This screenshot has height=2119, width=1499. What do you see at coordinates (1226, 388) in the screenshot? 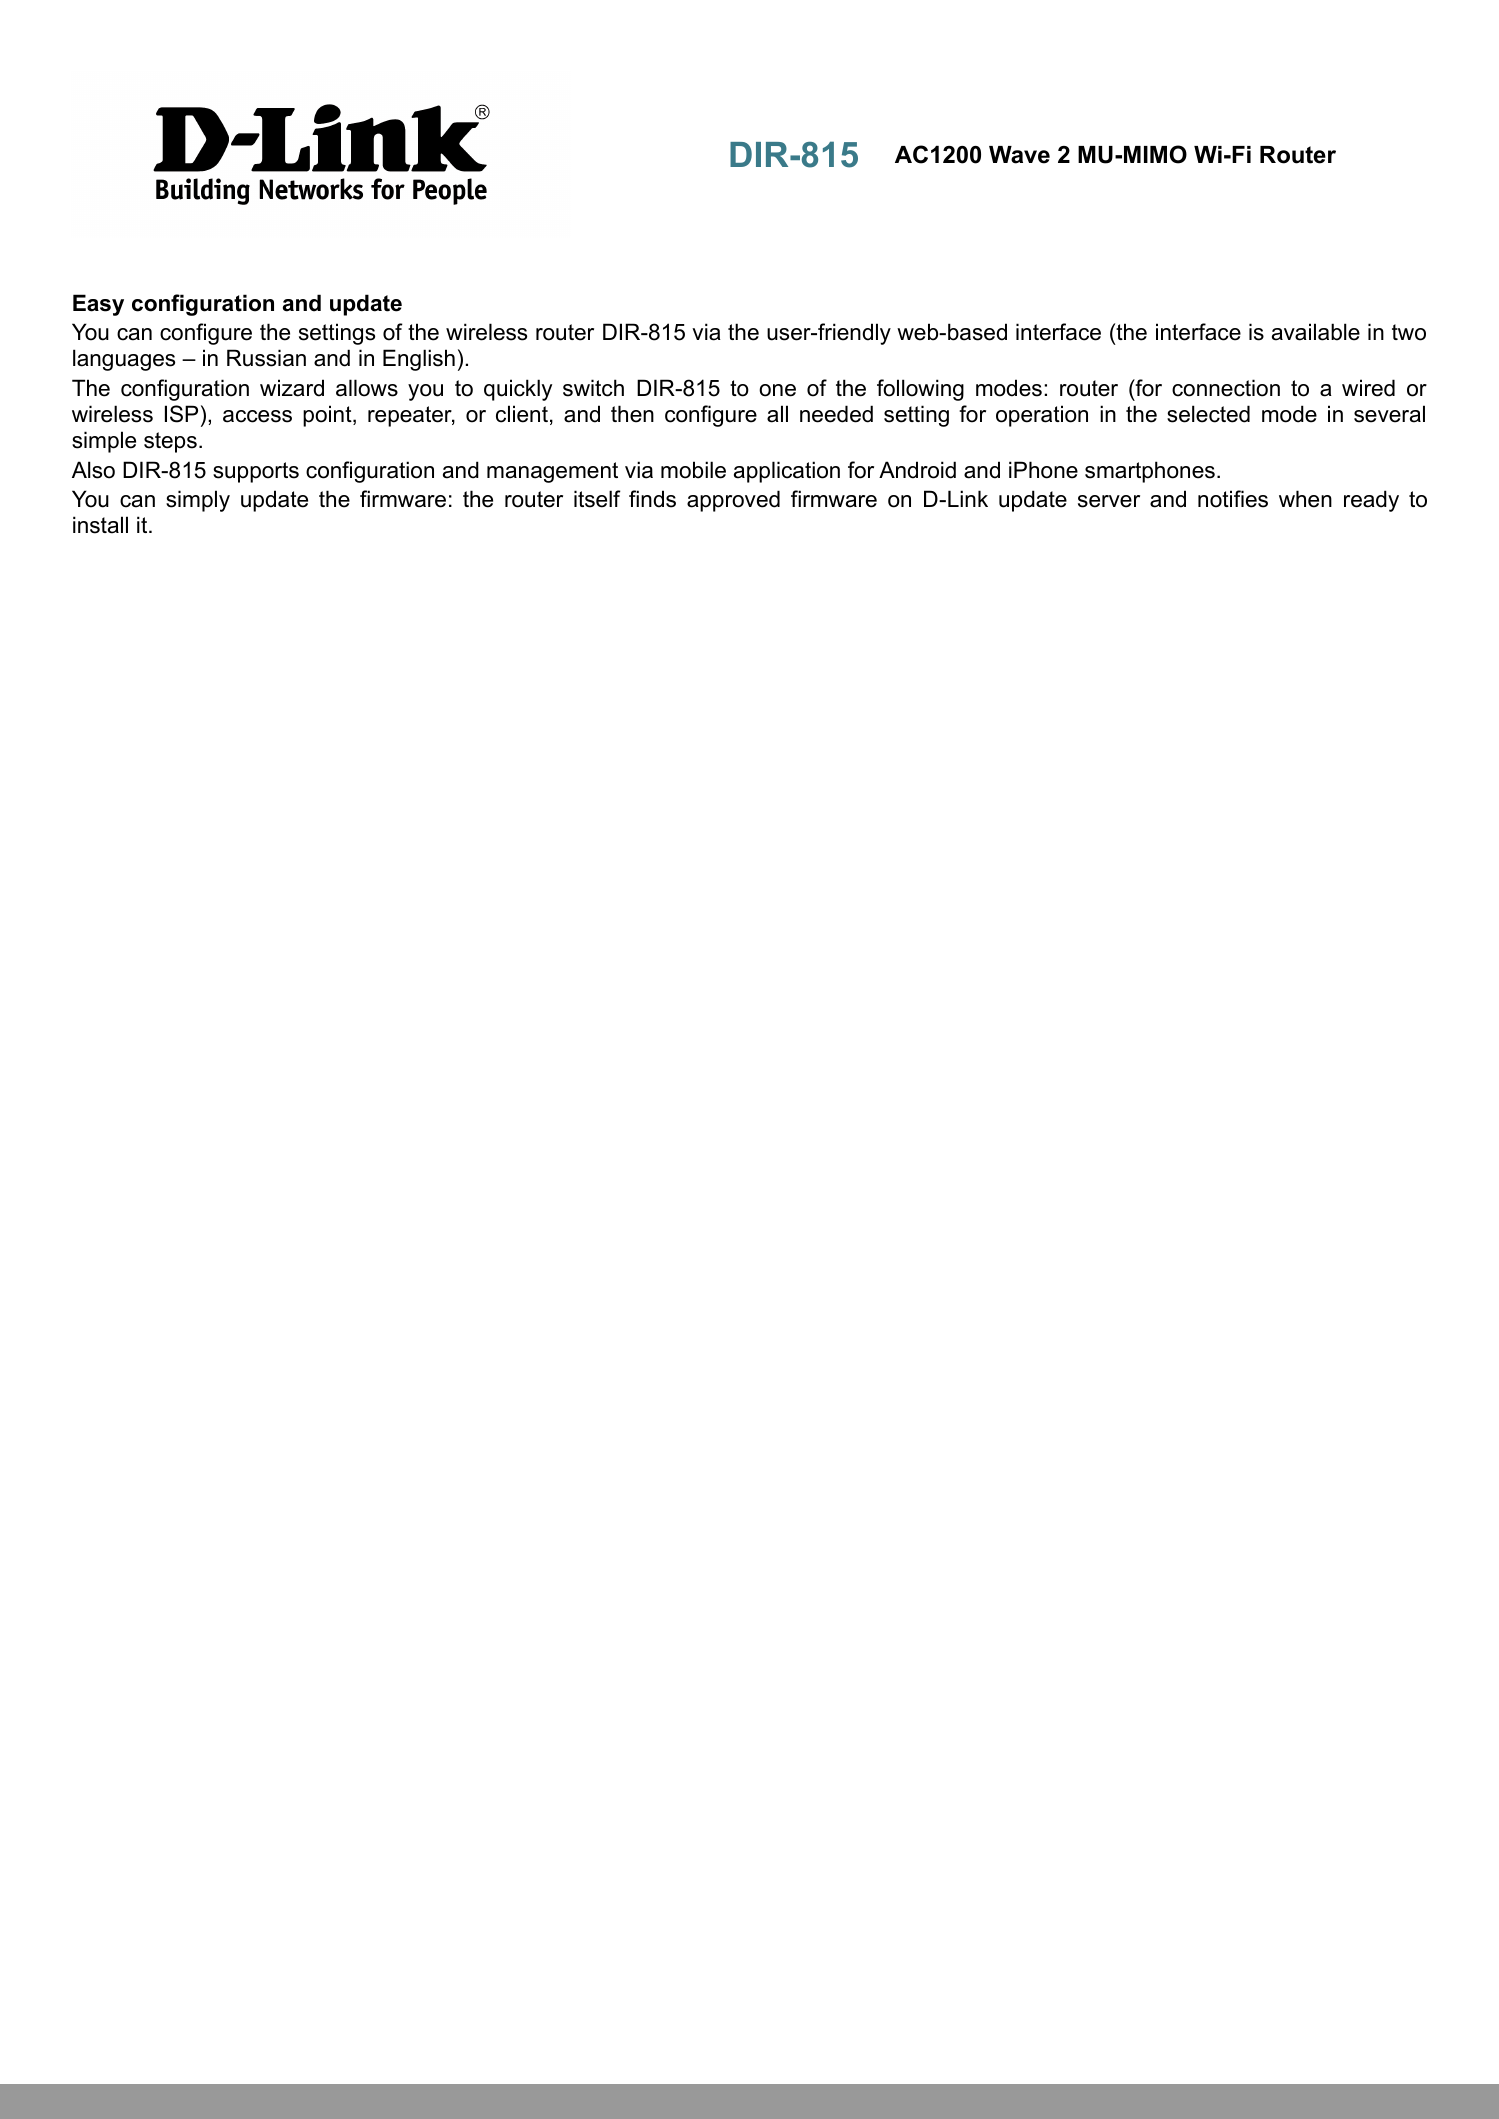
I see `connection` at bounding box center [1226, 388].
